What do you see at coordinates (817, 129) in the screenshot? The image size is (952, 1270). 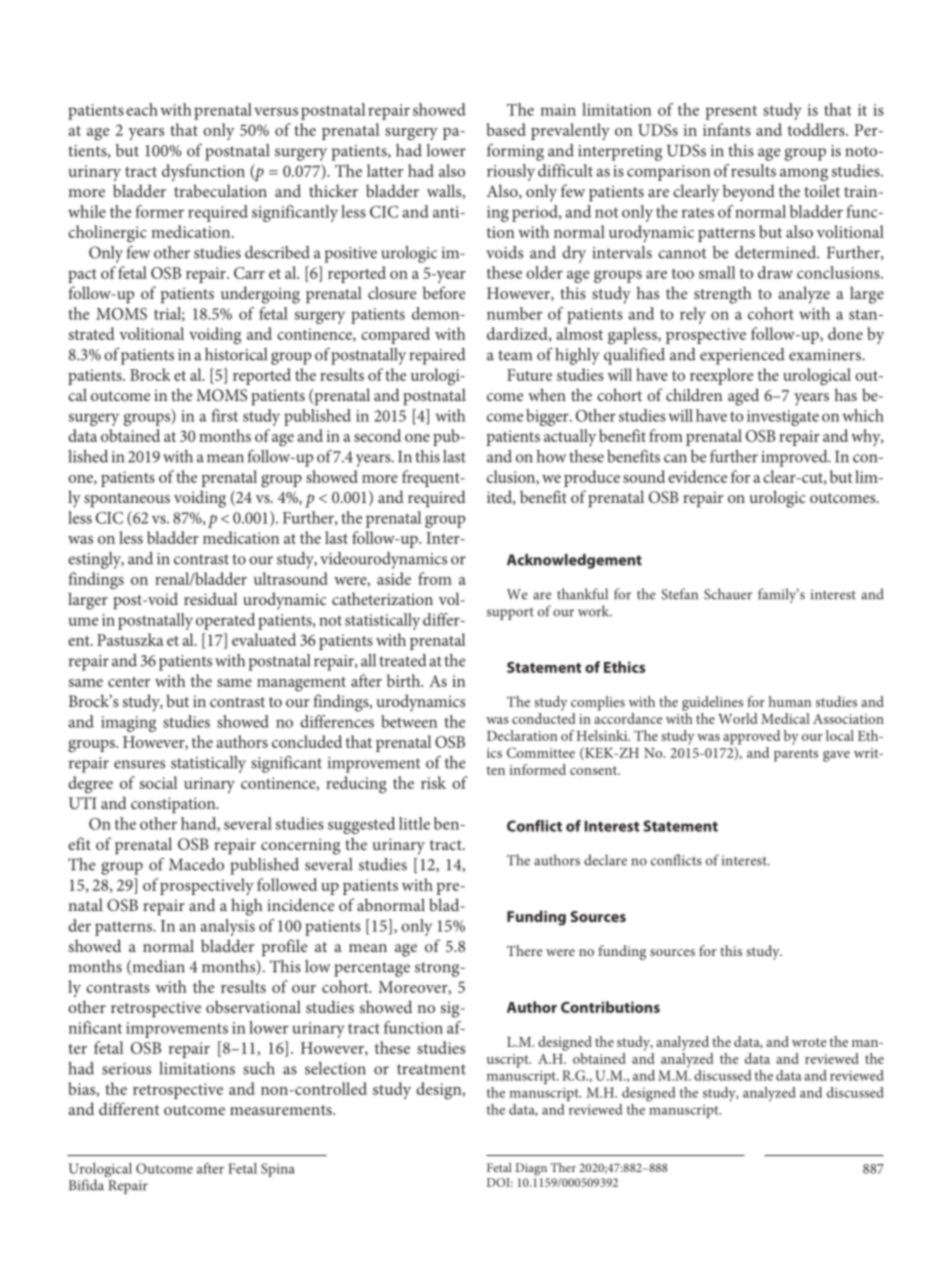 I see `toddlers` at bounding box center [817, 129].
